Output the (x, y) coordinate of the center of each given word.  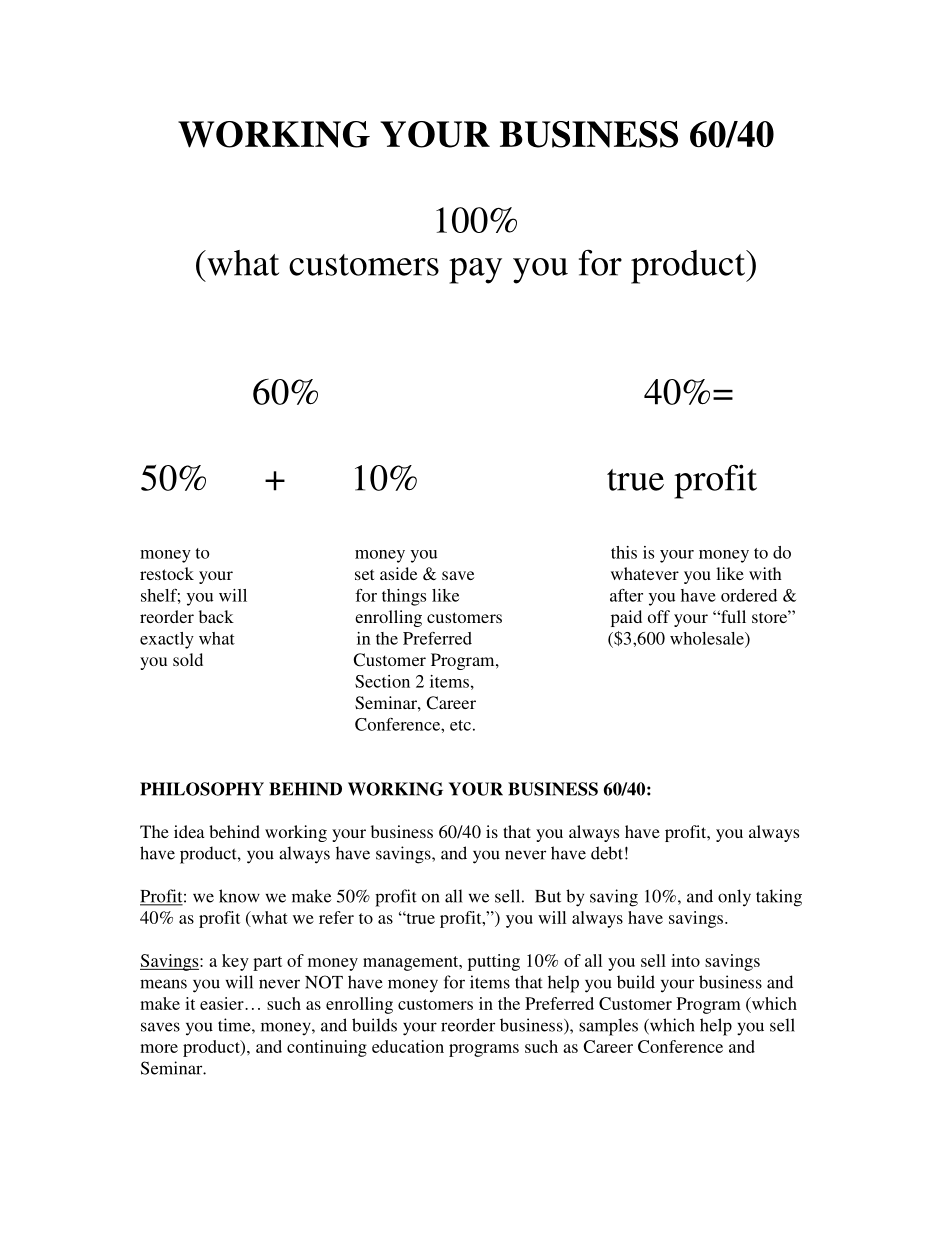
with (765, 573)
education (408, 1046)
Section (382, 681)
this (624, 552)
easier (223, 1003)
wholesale (708, 639)
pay (475, 271)
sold (188, 659)
